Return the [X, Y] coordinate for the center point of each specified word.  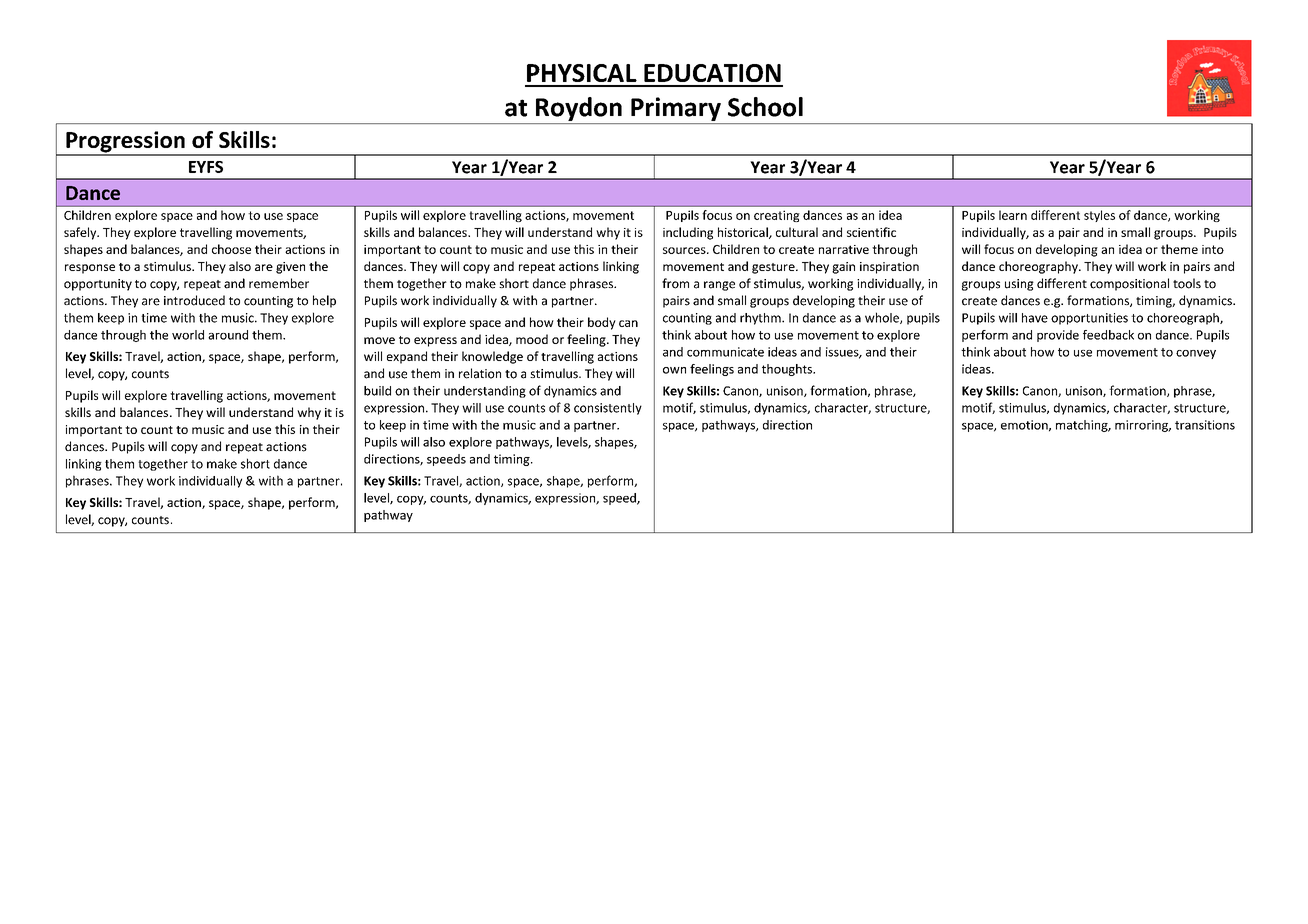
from [675, 283]
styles [1099, 216]
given [290, 268]
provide [1058, 336]
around [228, 335]
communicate [725, 352]
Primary [676, 109]
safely [81, 233]
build [377, 391]
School [765, 107]
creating [777, 216]
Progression [125, 143]
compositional [1129, 284]
